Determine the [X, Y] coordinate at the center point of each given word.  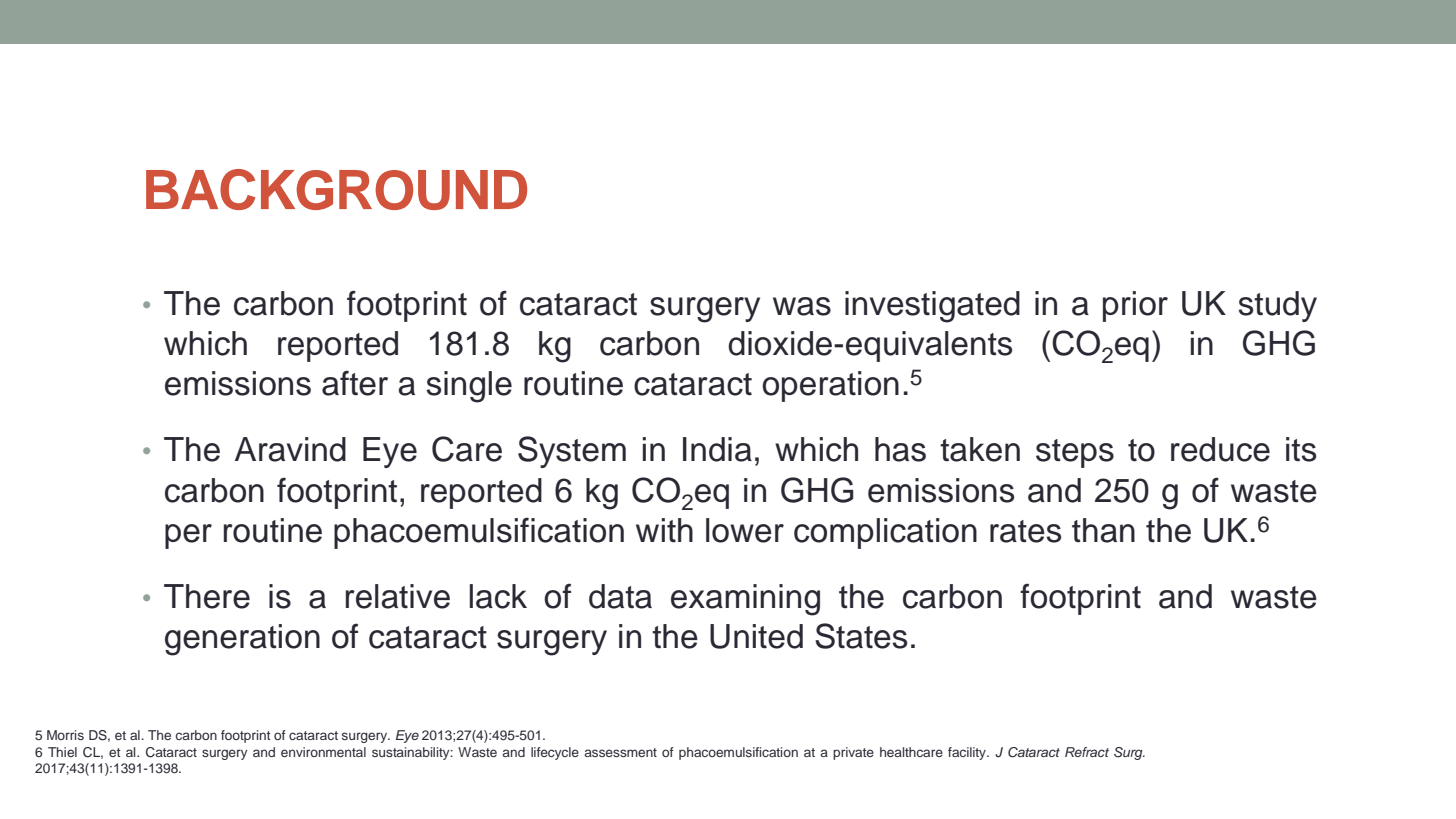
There [207, 596]
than [1103, 530]
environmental [323, 752]
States [861, 636]
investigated [932, 307]
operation [830, 386]
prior [1135, 306]
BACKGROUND [336, 189]
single [469, 387]
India [717, 449]
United [756, 636]
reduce [1220, 449]
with [664, 530]
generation [242, 640]
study [1277, 306]
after [355, 383]
